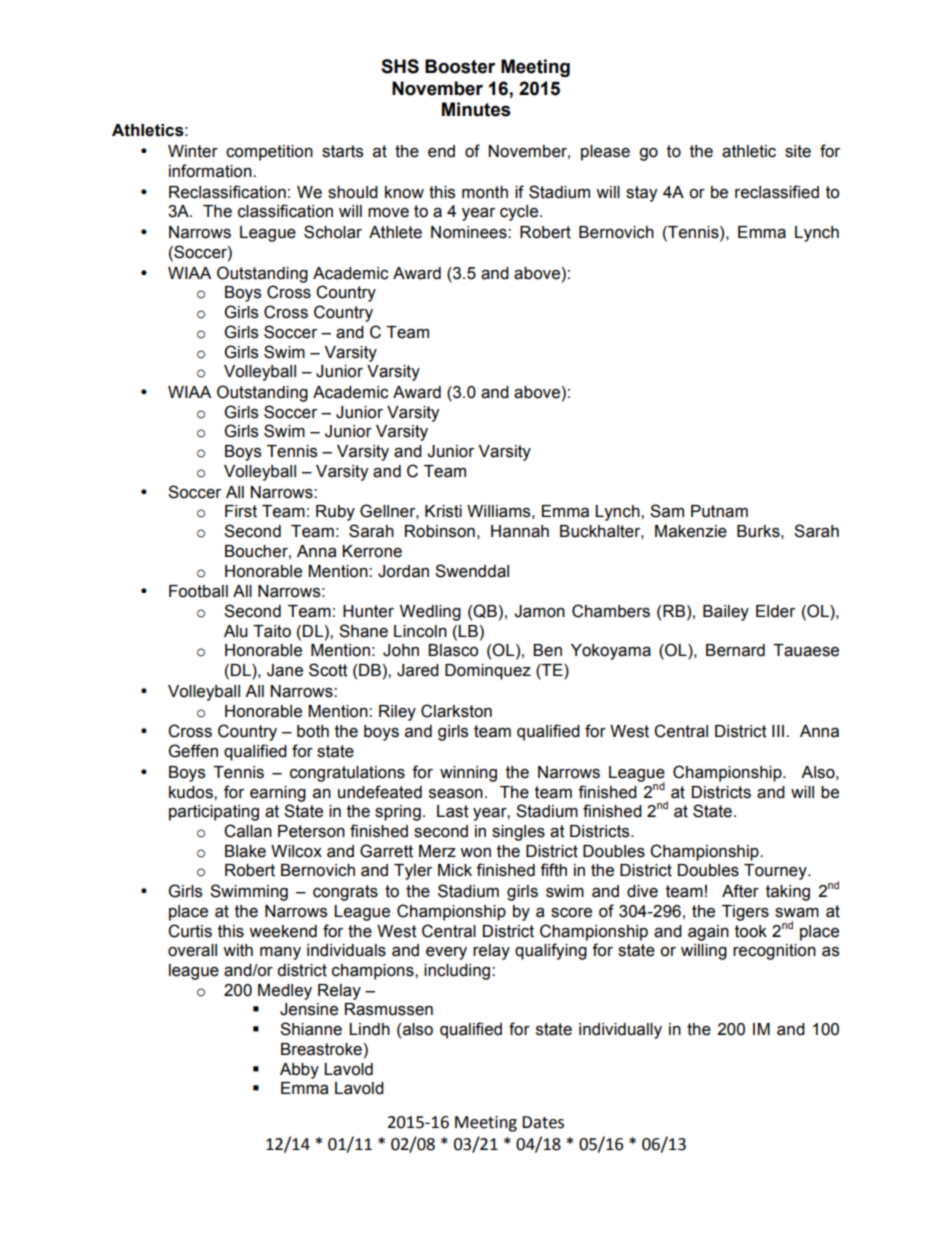 This screenshot has height=1233, width=952. Describe the element at coordinates (241, 511) in the screenshot. I see `First` at that location.
